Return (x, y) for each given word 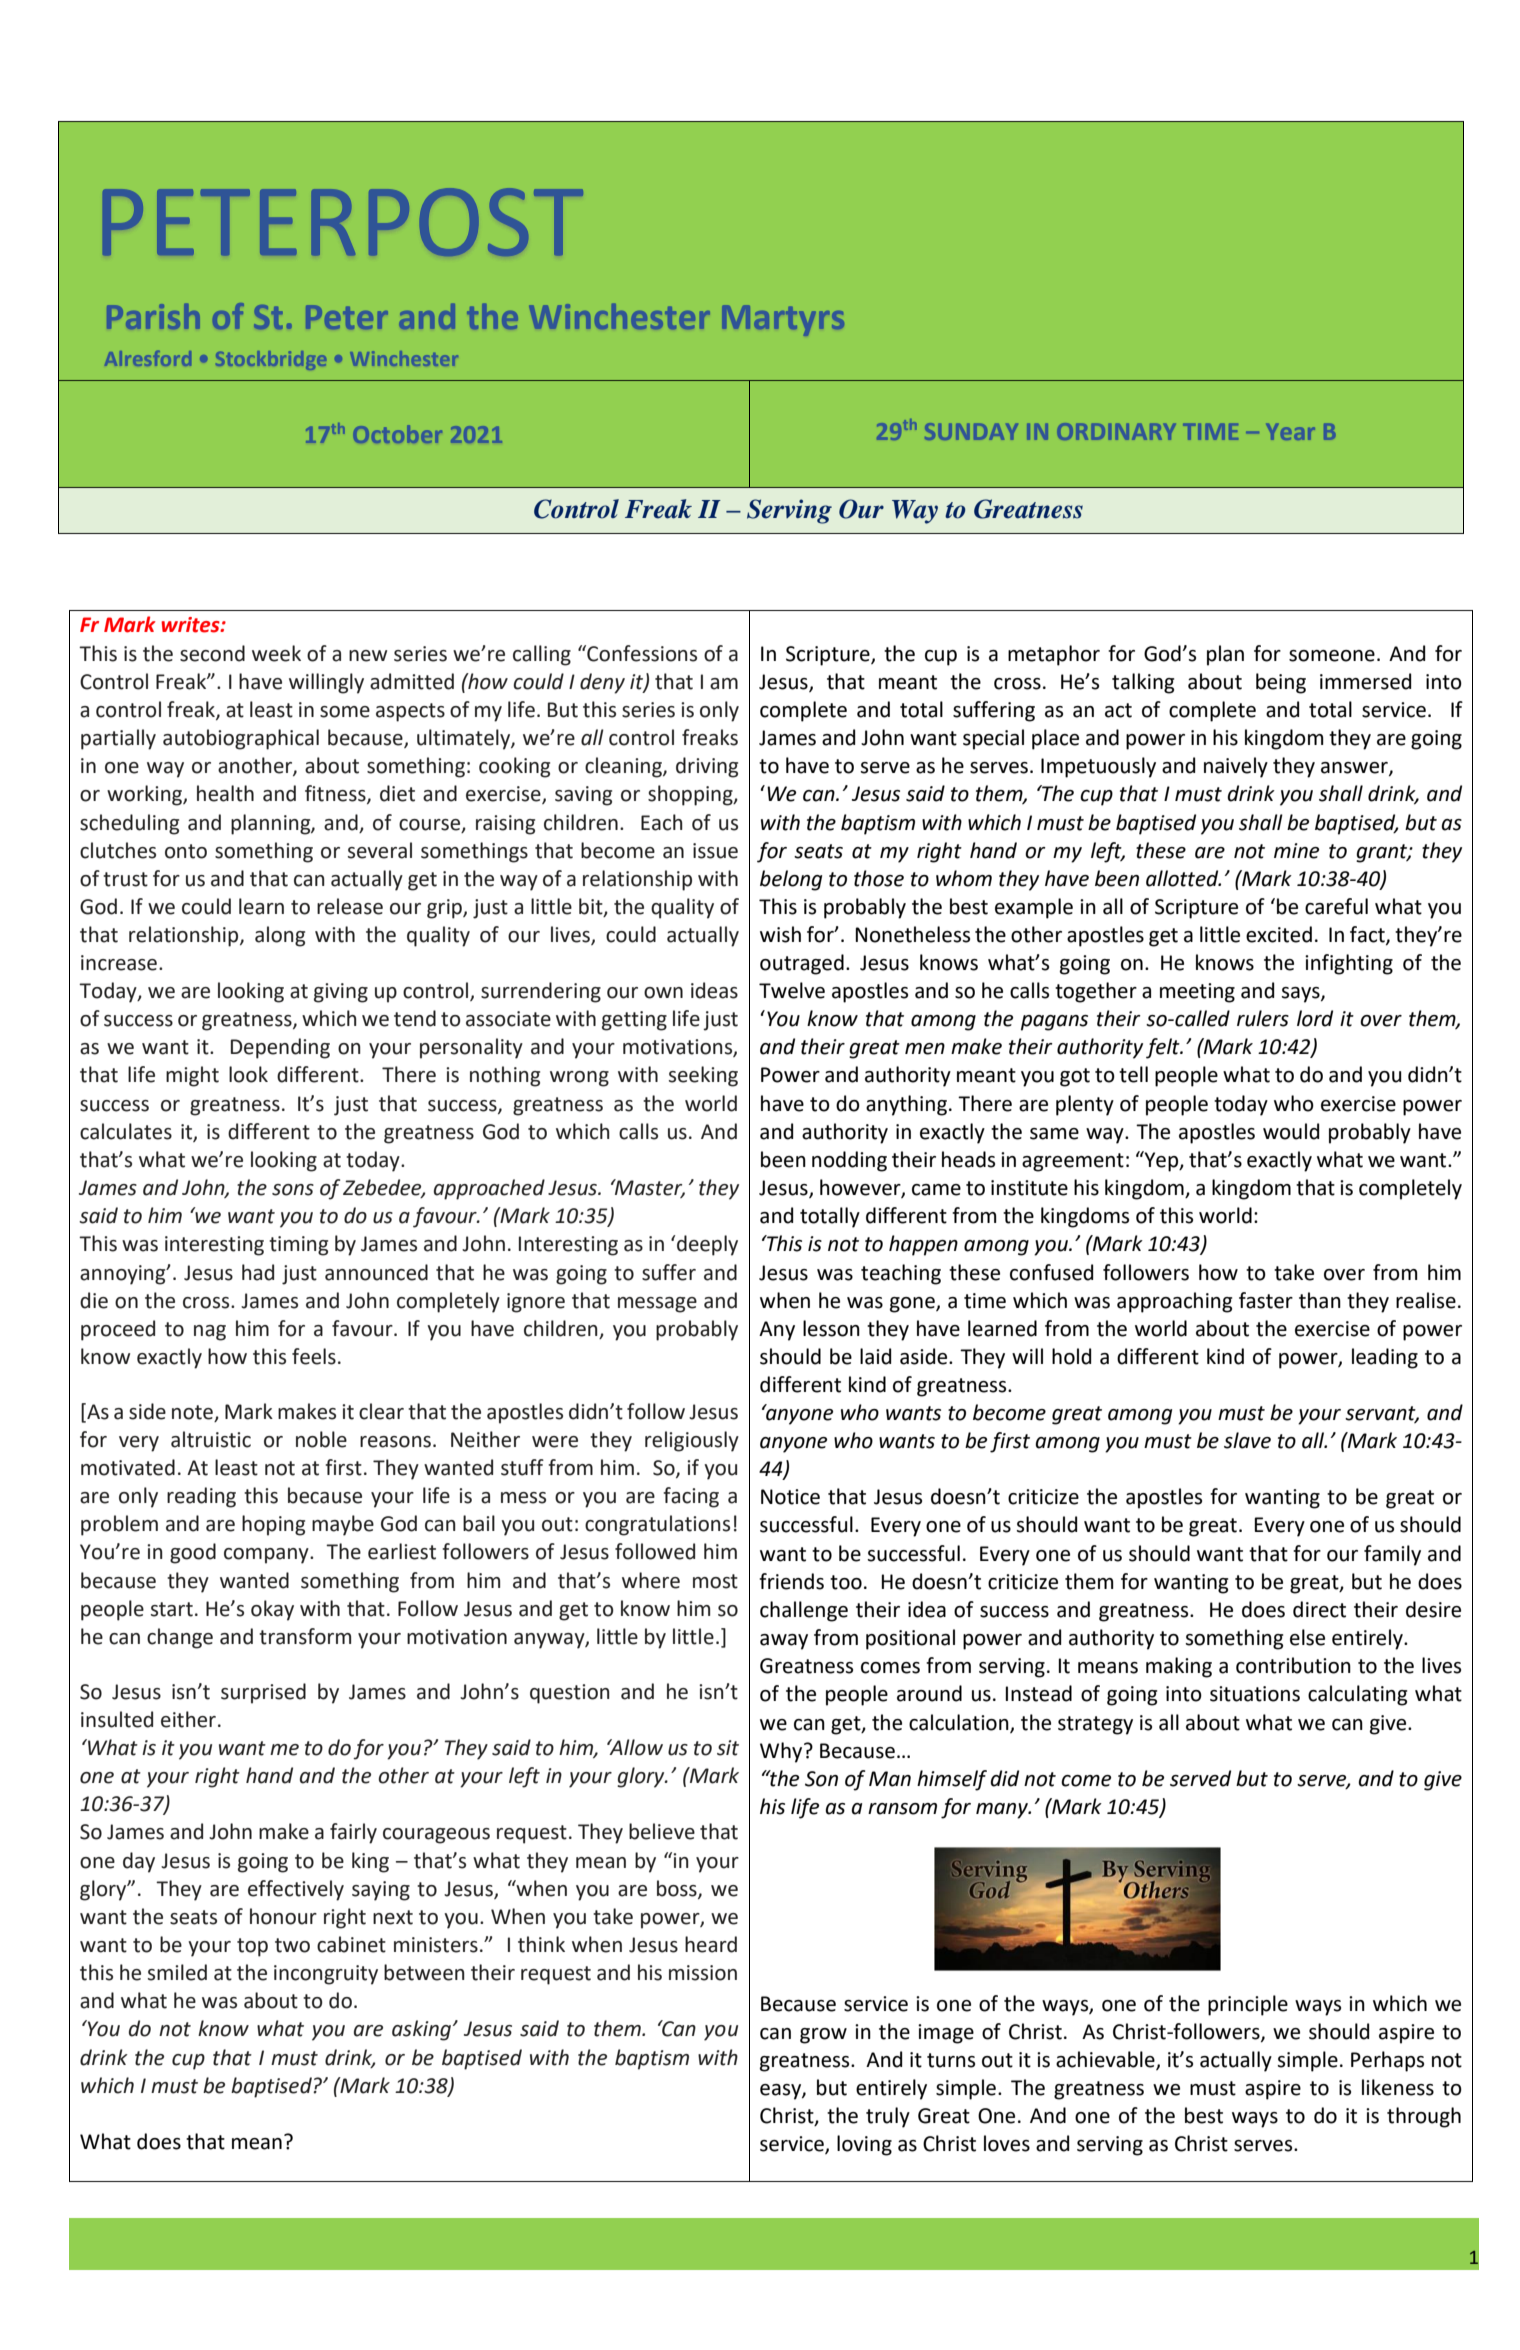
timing (298, 1246)
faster (1266, 1300)
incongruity (326, 1975)
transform (305, 1636)
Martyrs (783, 320)
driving (707, 767)
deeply (707, 1245)
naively (1236, 767)
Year (1291, 432)
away (784, 1642)
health (225, 793)
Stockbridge (271, 360)
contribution (1293, 1665)
